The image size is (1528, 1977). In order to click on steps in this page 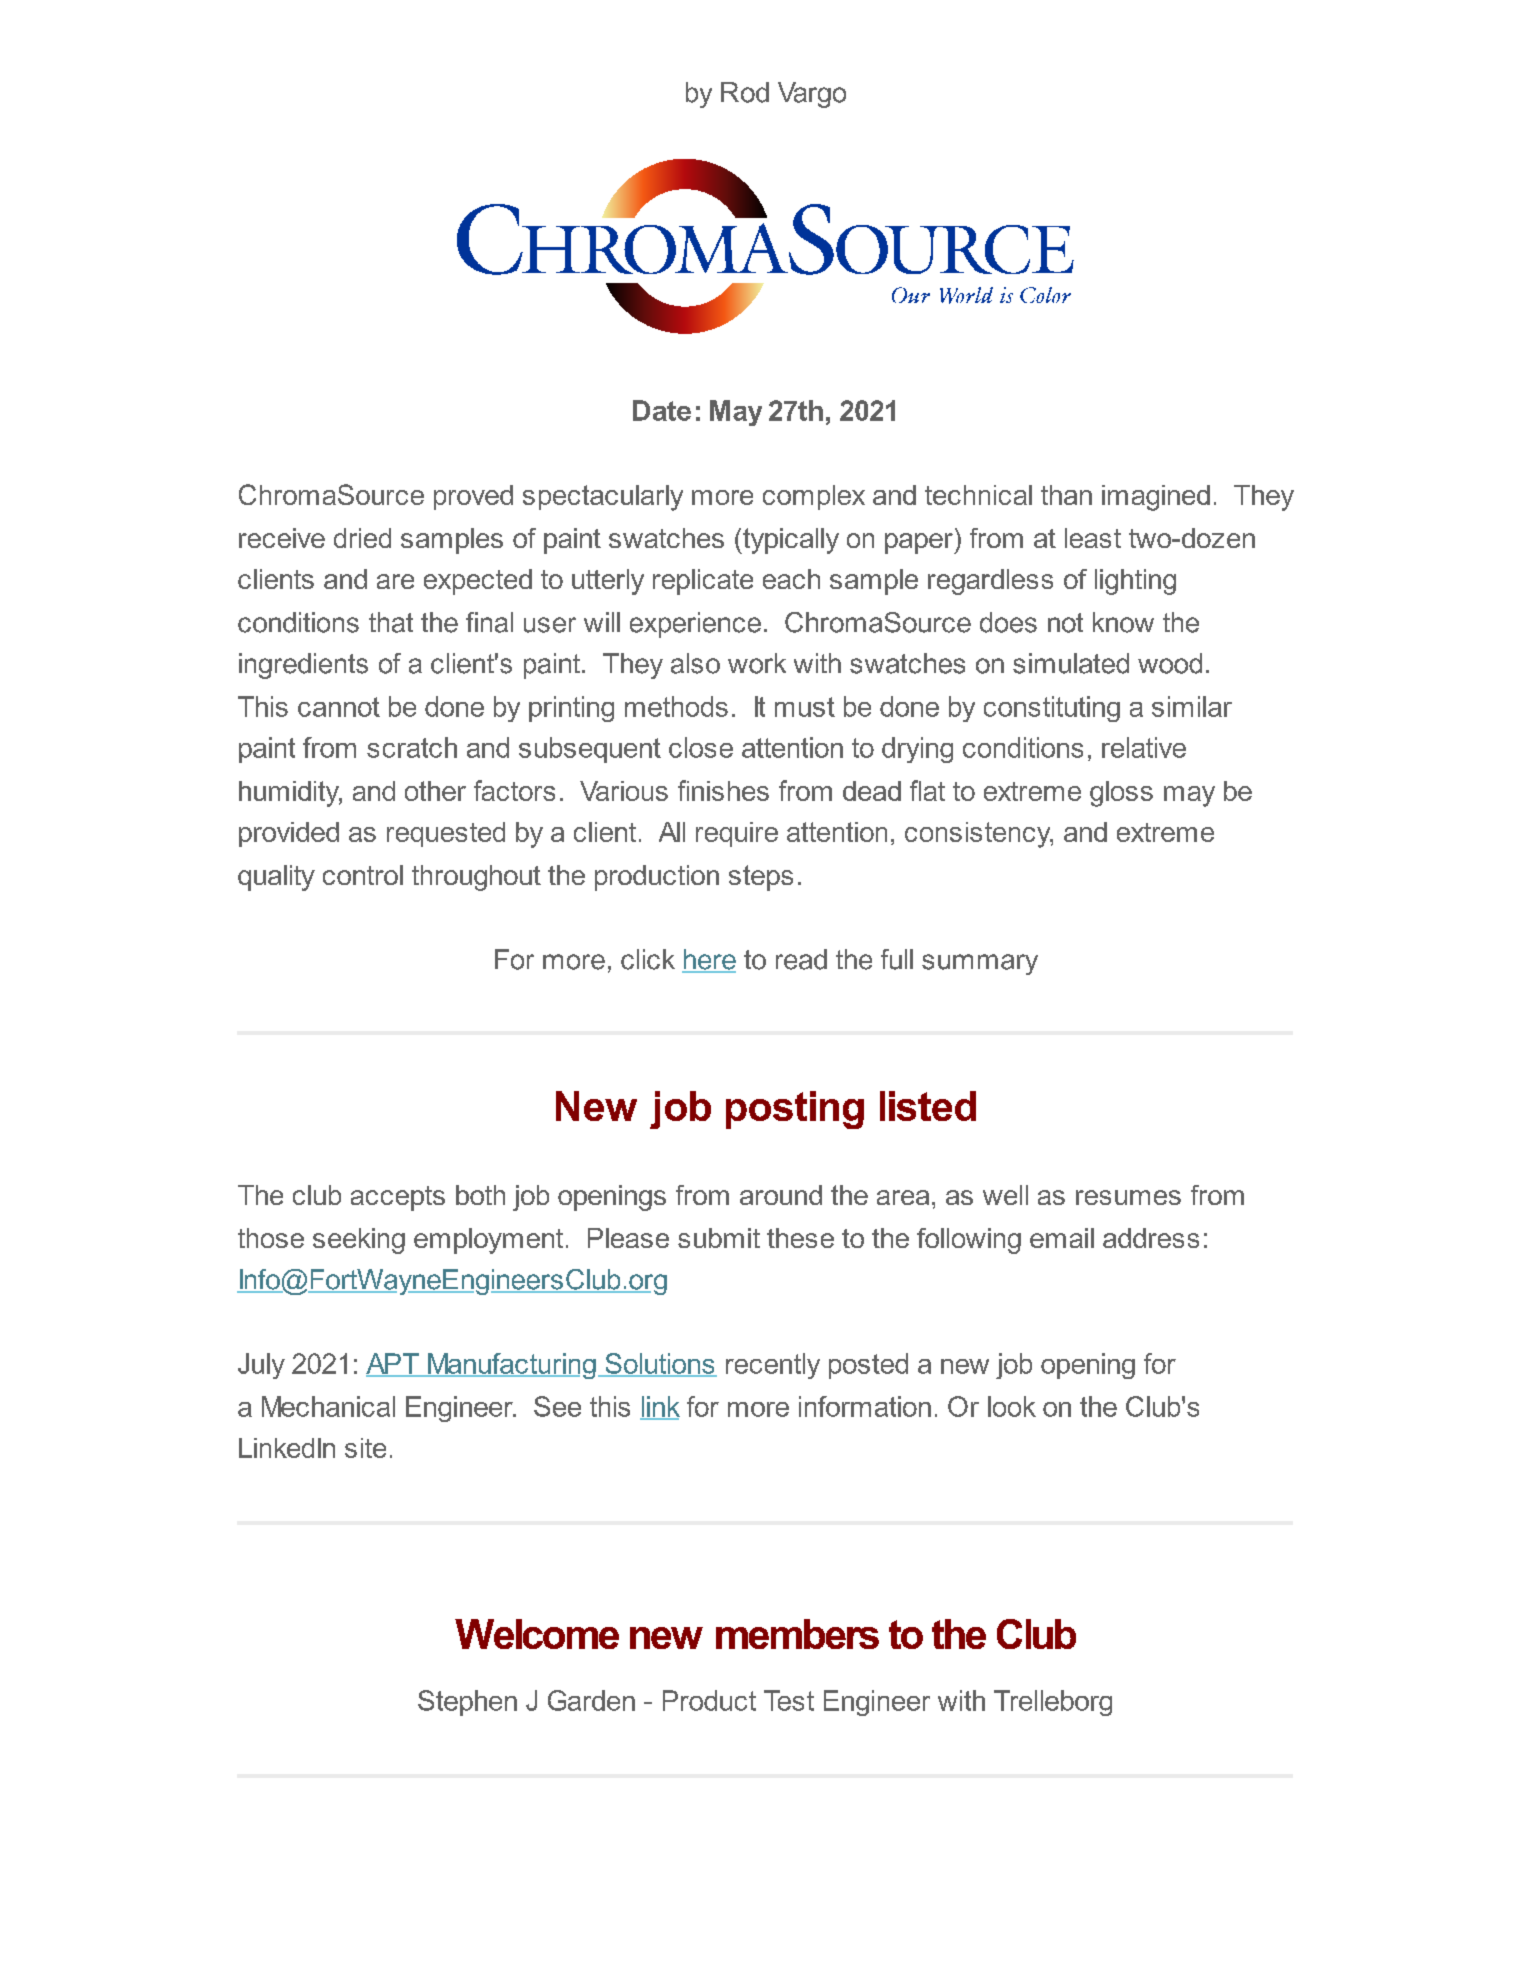, I will do `click(761, 878)`.
